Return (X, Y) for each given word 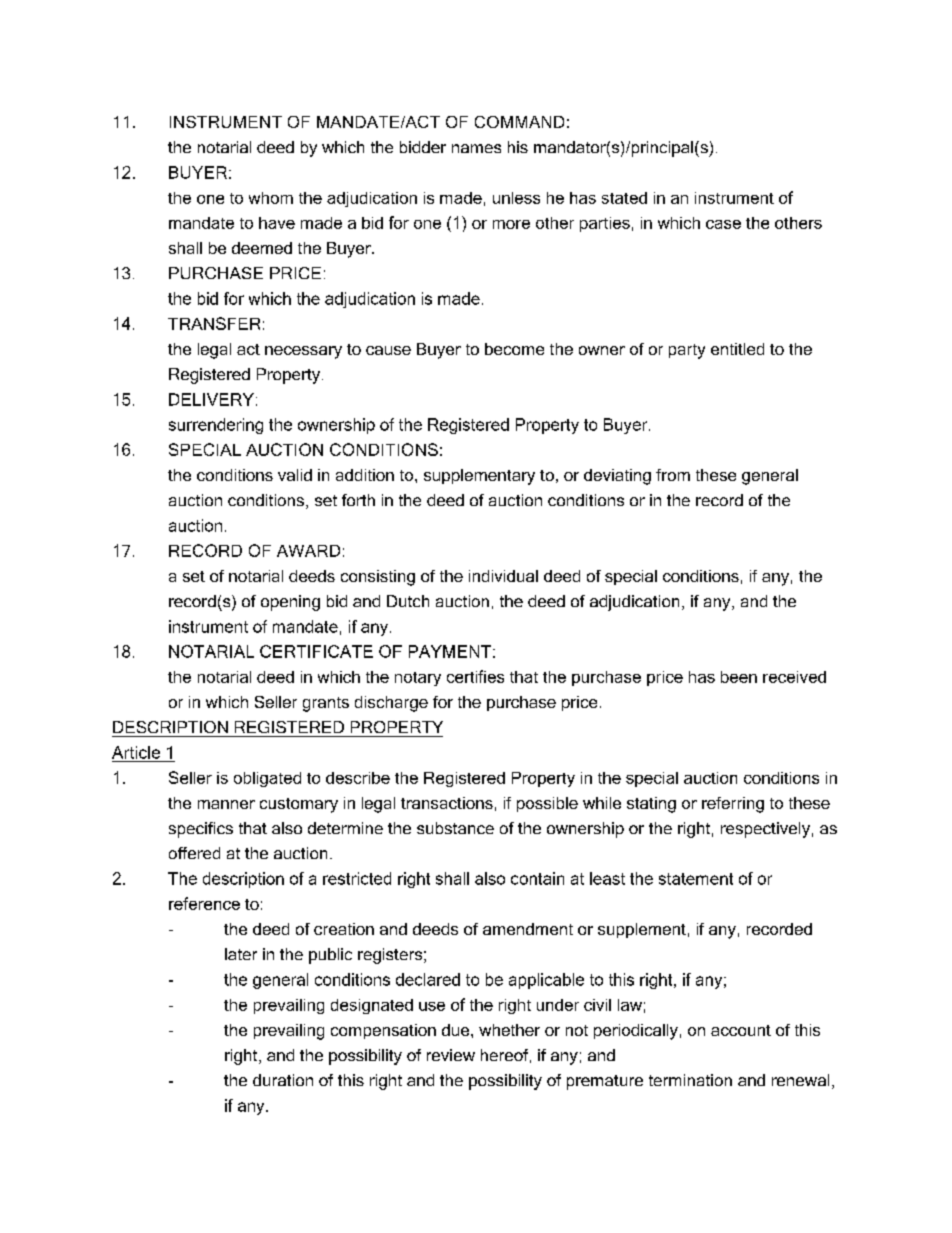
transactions (447, 803)
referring (733, 805)
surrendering (216, 426)
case (723, 224)
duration (283, 1080)
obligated (267, 779)
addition (365, 475)
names (476, 148)
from (673, 475)
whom (271, 198)
